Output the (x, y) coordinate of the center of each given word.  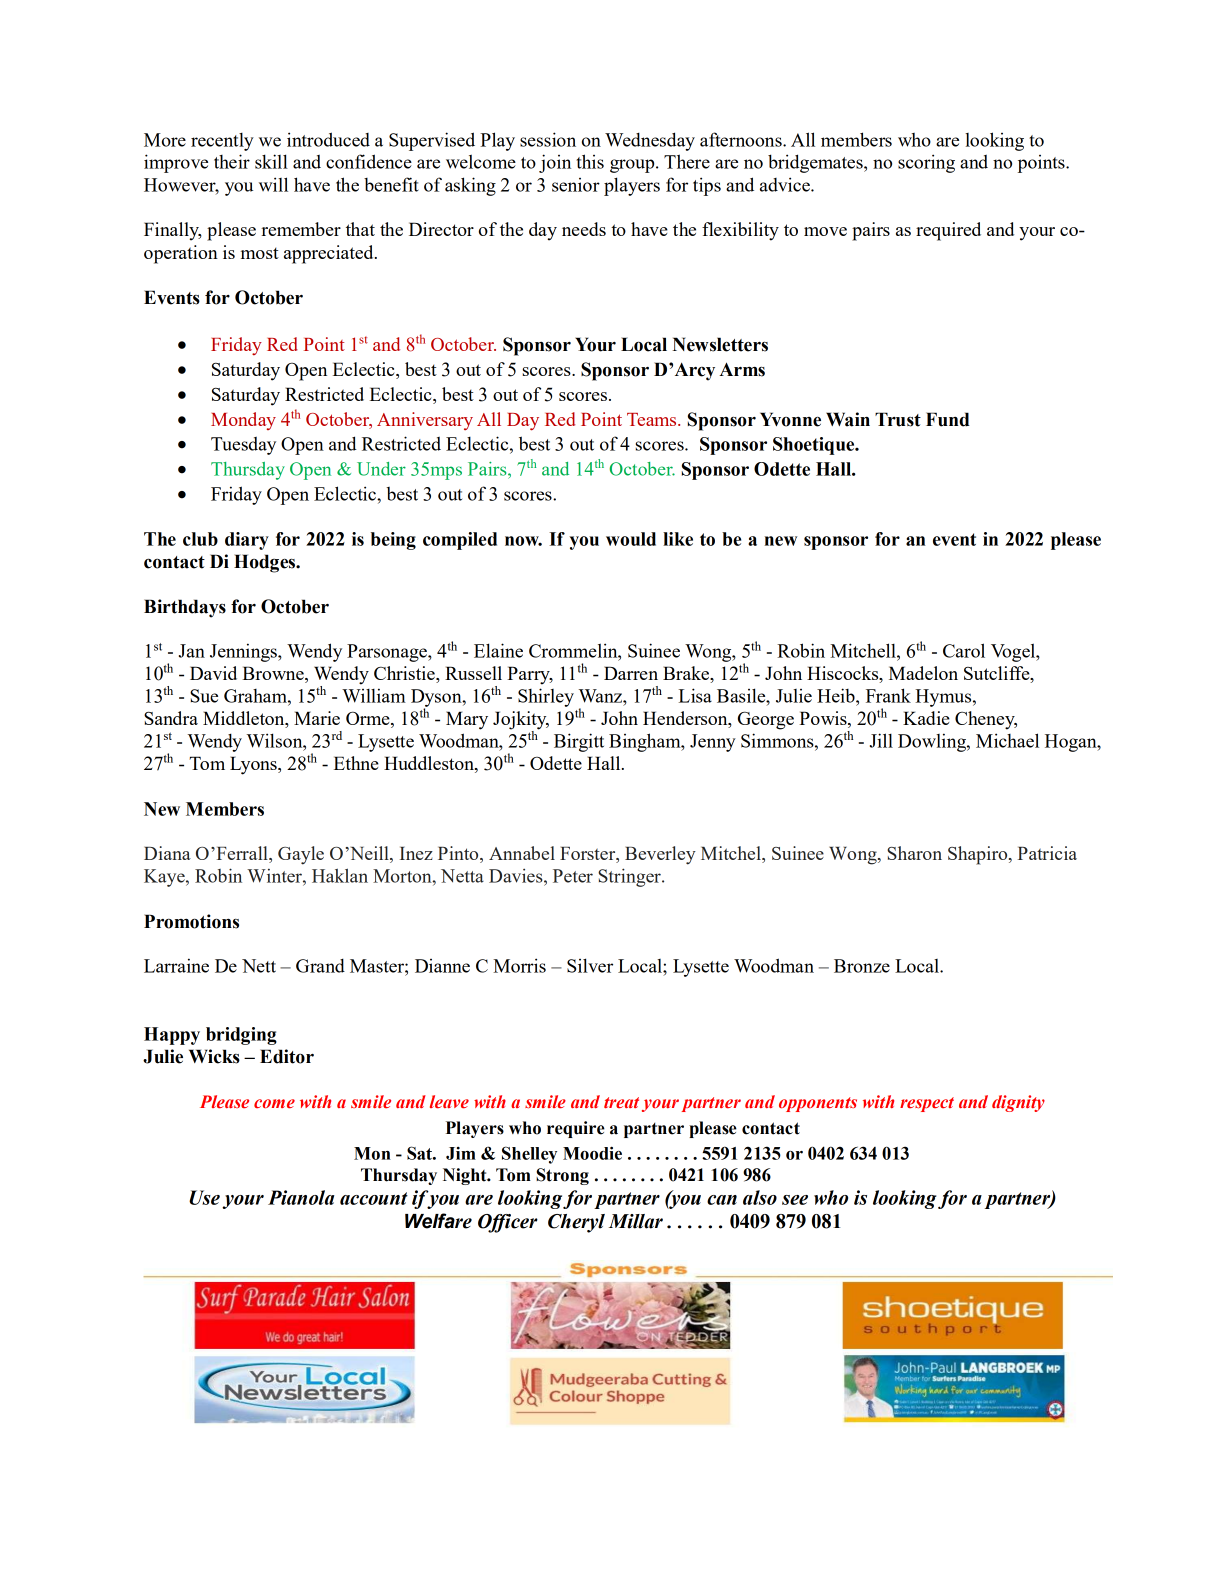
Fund (948, 419)
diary (247, 541)
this (590, 161)
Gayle (301, 855)
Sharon (914, 853)
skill (271, 161)
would (631, 539)
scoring (926, 163)
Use (204, 1197)
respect (927, 1104)
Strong (562, 1176)
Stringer (630, 877)
